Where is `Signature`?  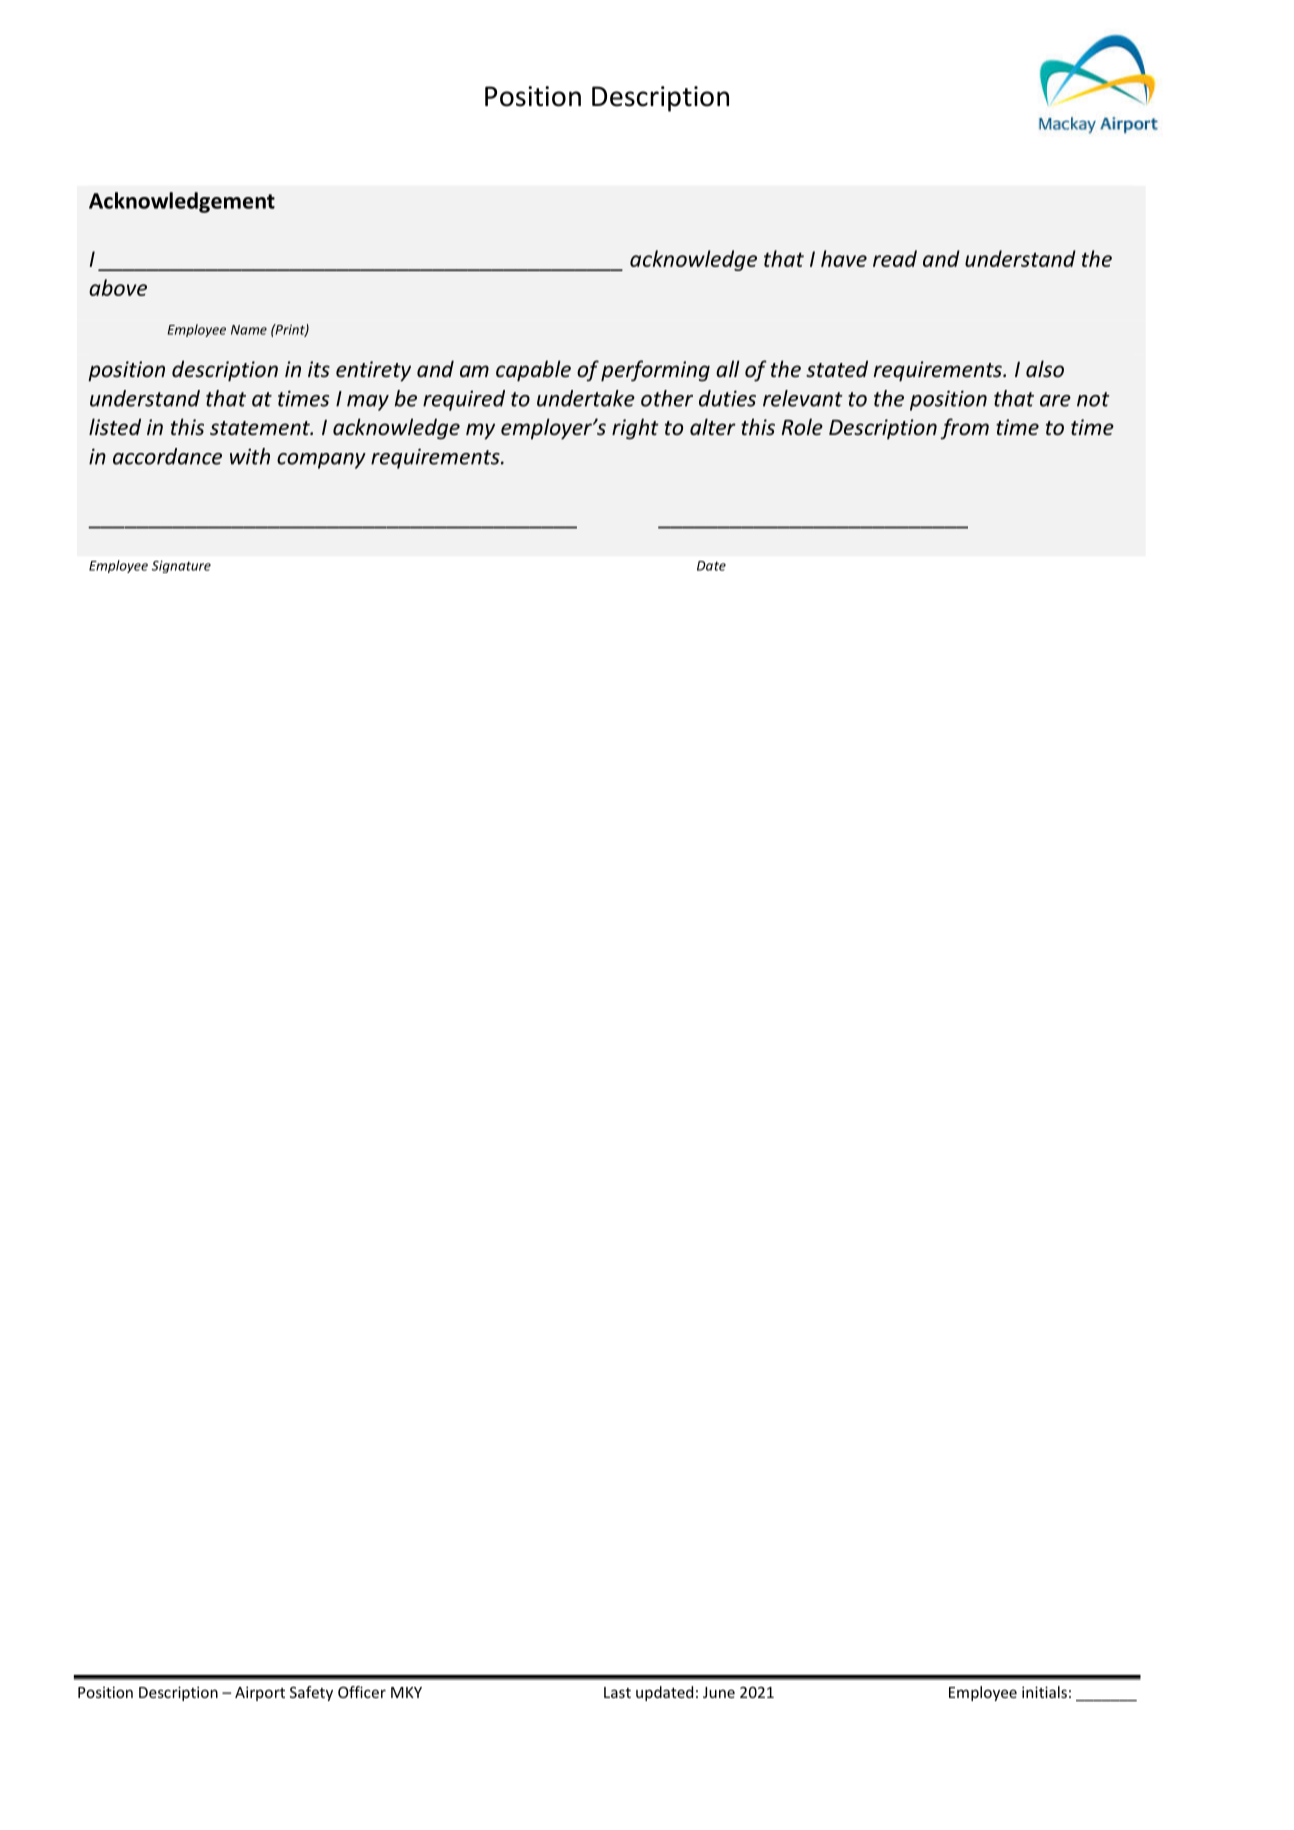 Signature is located at coordinates (181, 566).
